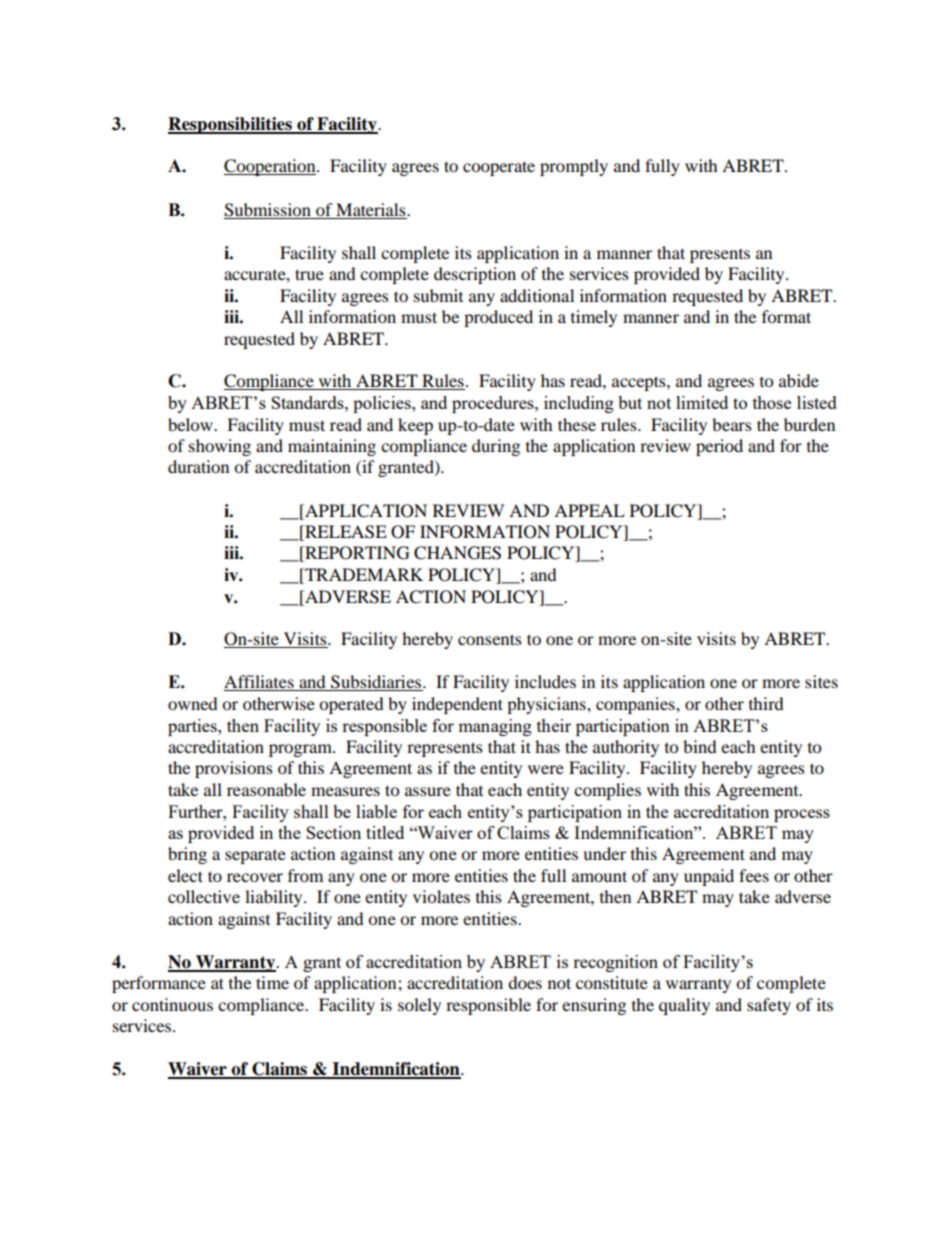 Image resolution: width=952 pixels, height=1233 pixels. Describe the element at coordinates (198, 466) in the page. I see `duration` at that location.
